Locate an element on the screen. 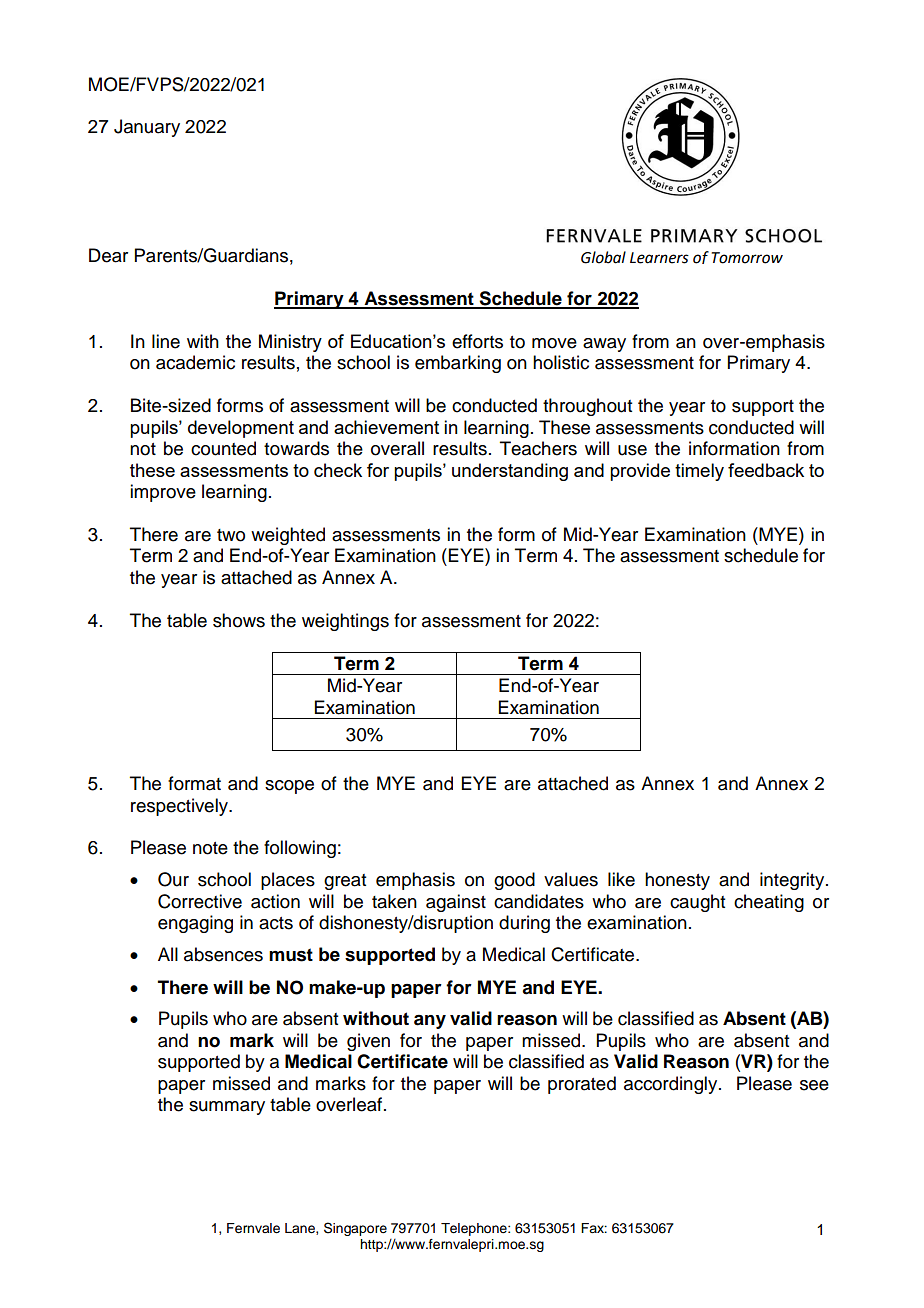 Image resolution: width=924 pixels, height=1308 pixels. January is located at coordinates (147, 128).
